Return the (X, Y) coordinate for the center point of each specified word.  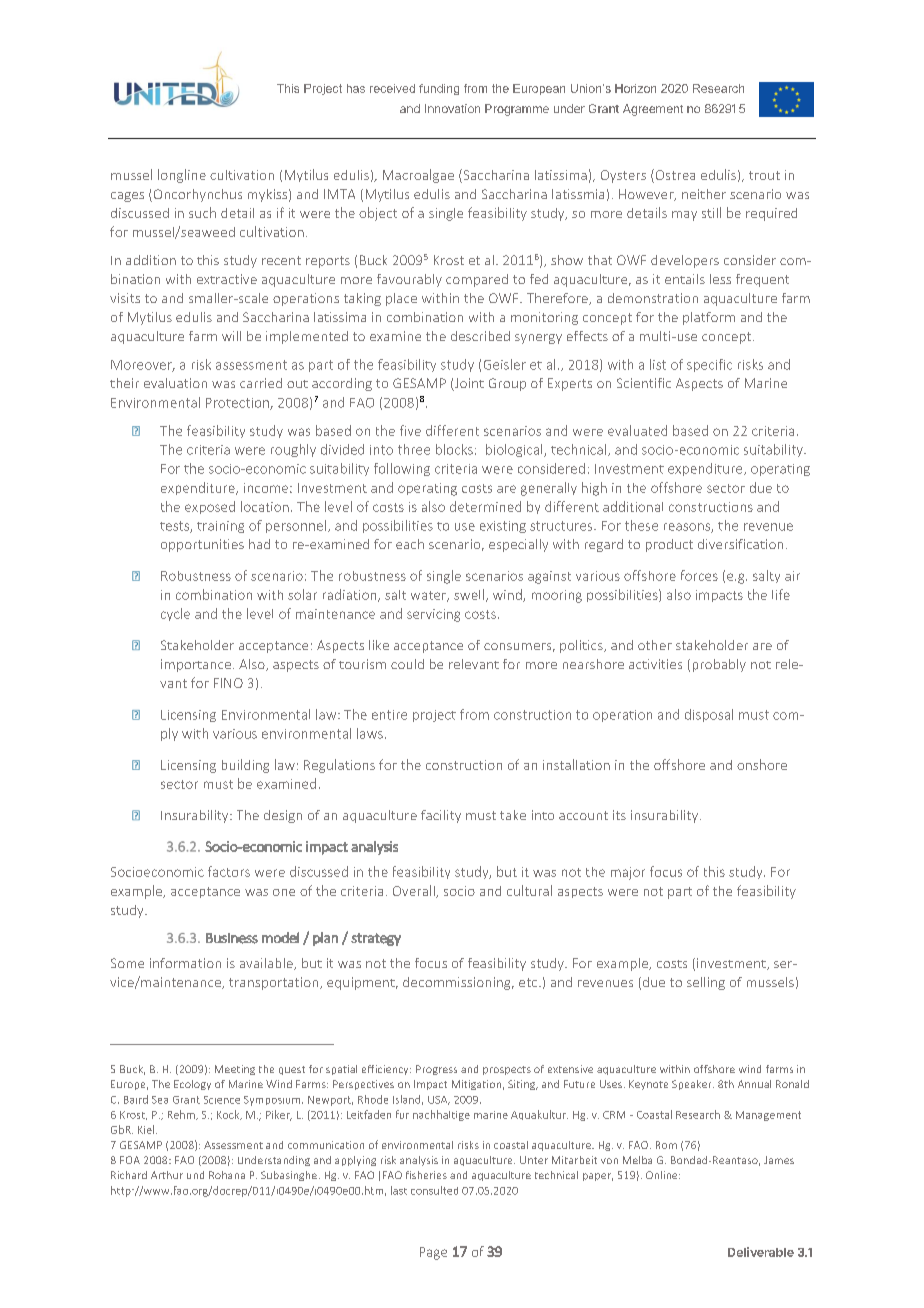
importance (196, 665)
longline (182, 176)
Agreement (653, 110)
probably (719, 665)
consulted (434, 1190)
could (407, 664)
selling (706, 983)
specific (709, 365)
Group (507, 384)
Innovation (452, 108)
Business (232, 938)
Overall (415, 891)
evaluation (175, 383)
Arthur (167, 1175)
